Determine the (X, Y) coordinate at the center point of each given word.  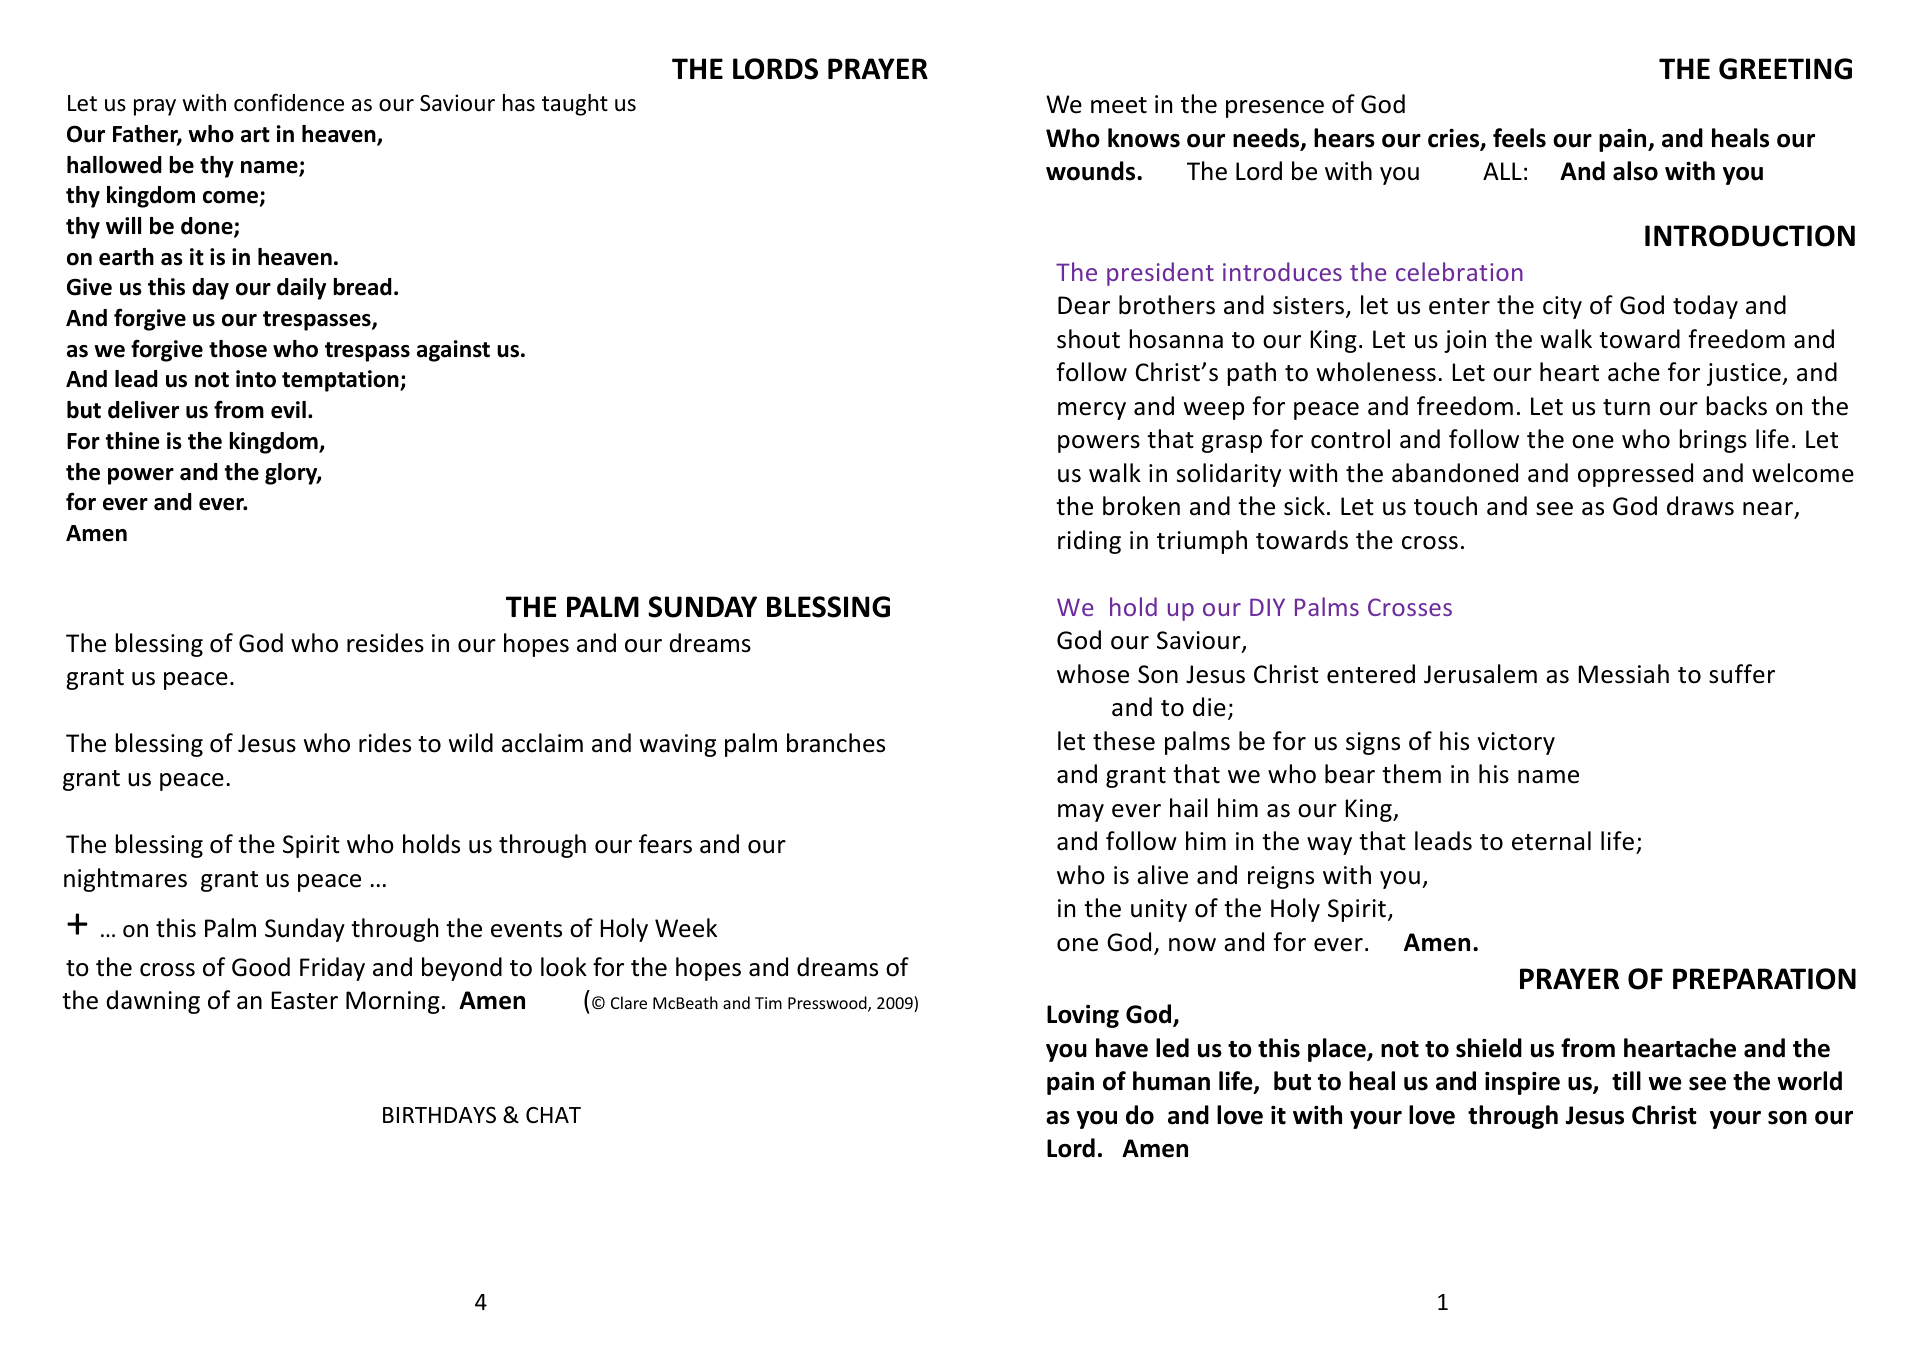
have (1122, 1048)
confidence (289, 102)
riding (1089, 542)
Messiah (1623, 674)
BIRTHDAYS (439, 1115)
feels (1519, 138)
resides (385, 643)
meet (1119, 105)
